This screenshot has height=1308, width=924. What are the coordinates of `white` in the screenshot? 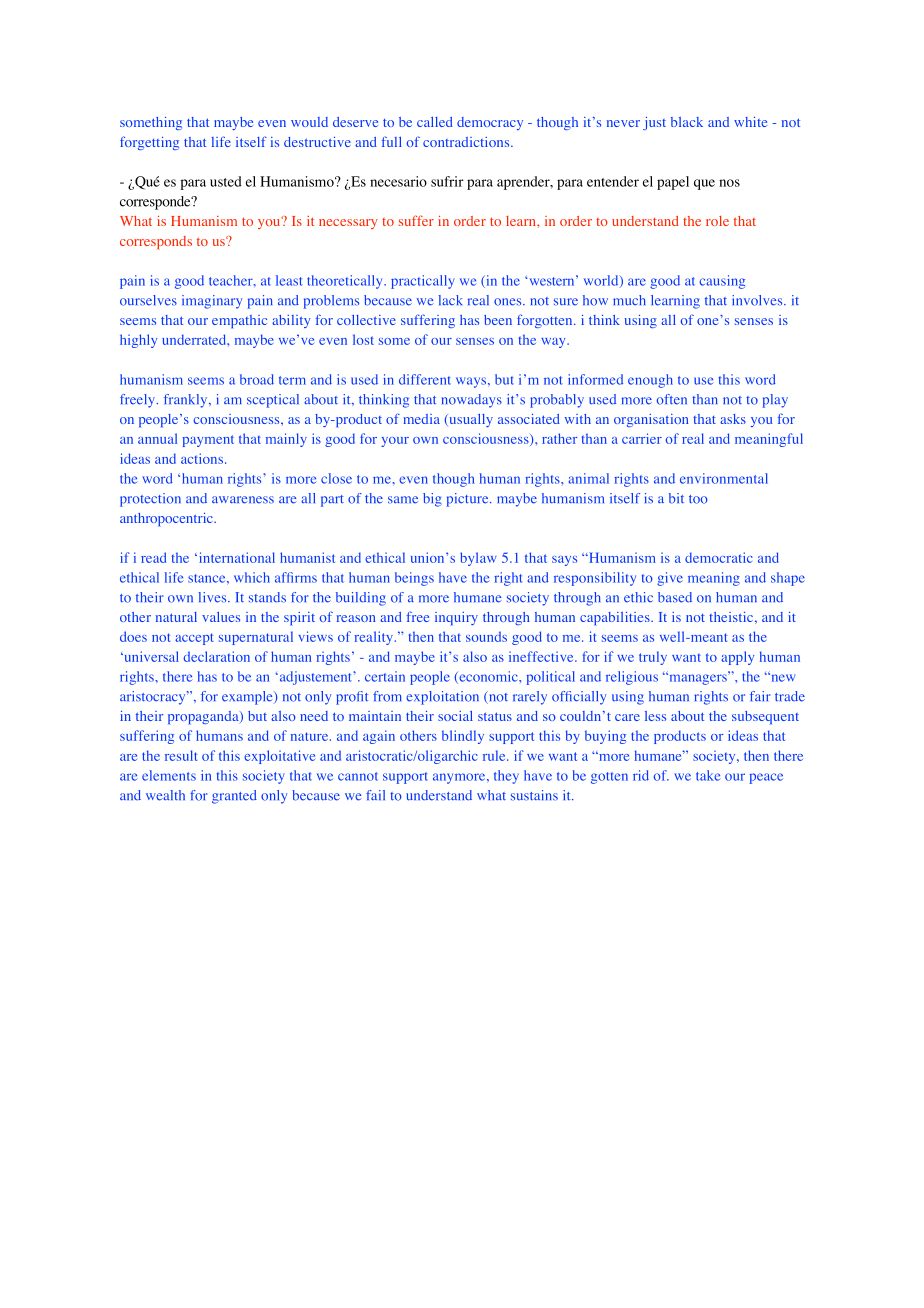 It's located at (750, 122).
